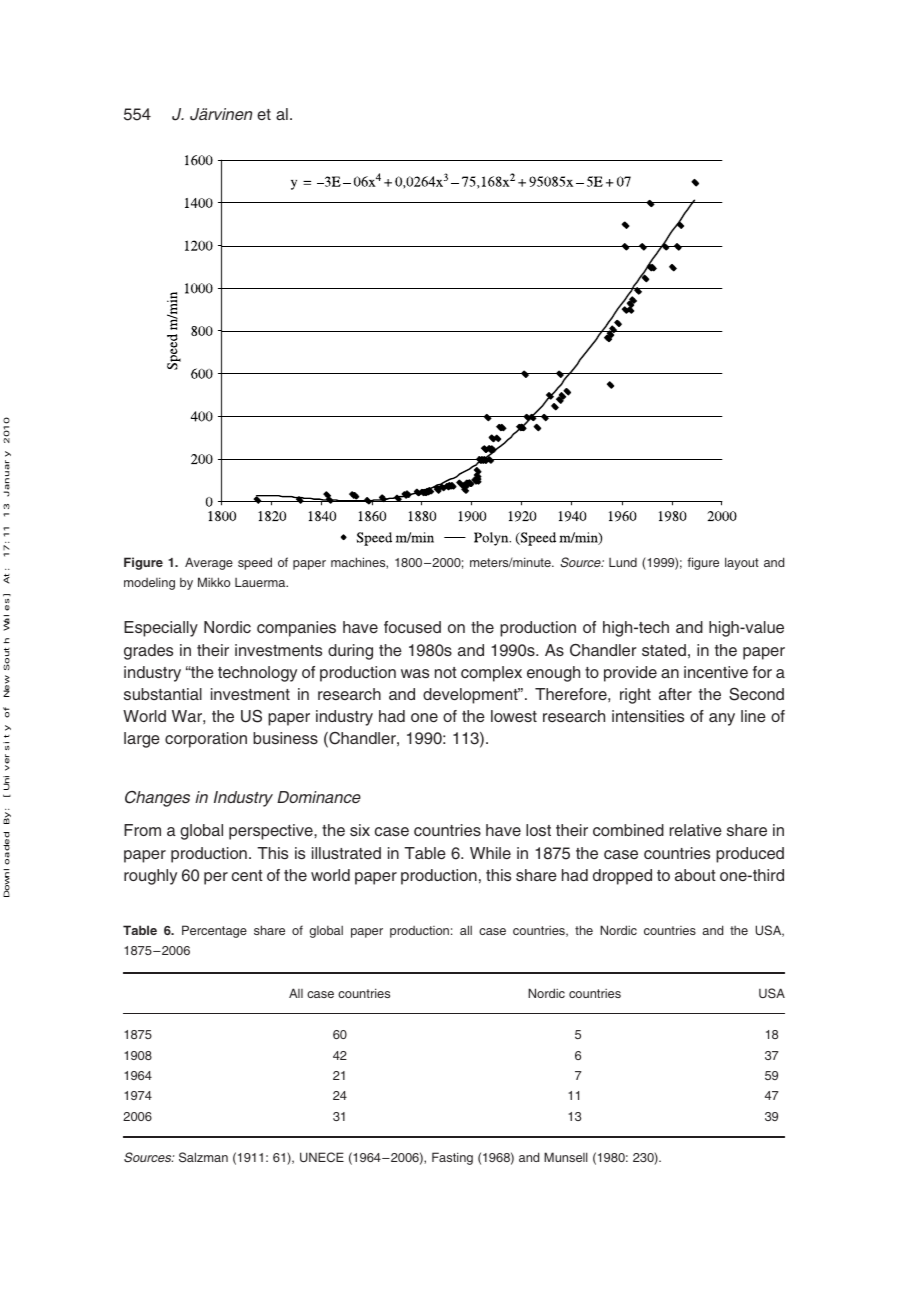  What do you see at coordinates (150, 877) in the screenshot?
I see `roughly` at bounding box center [150, 877].
